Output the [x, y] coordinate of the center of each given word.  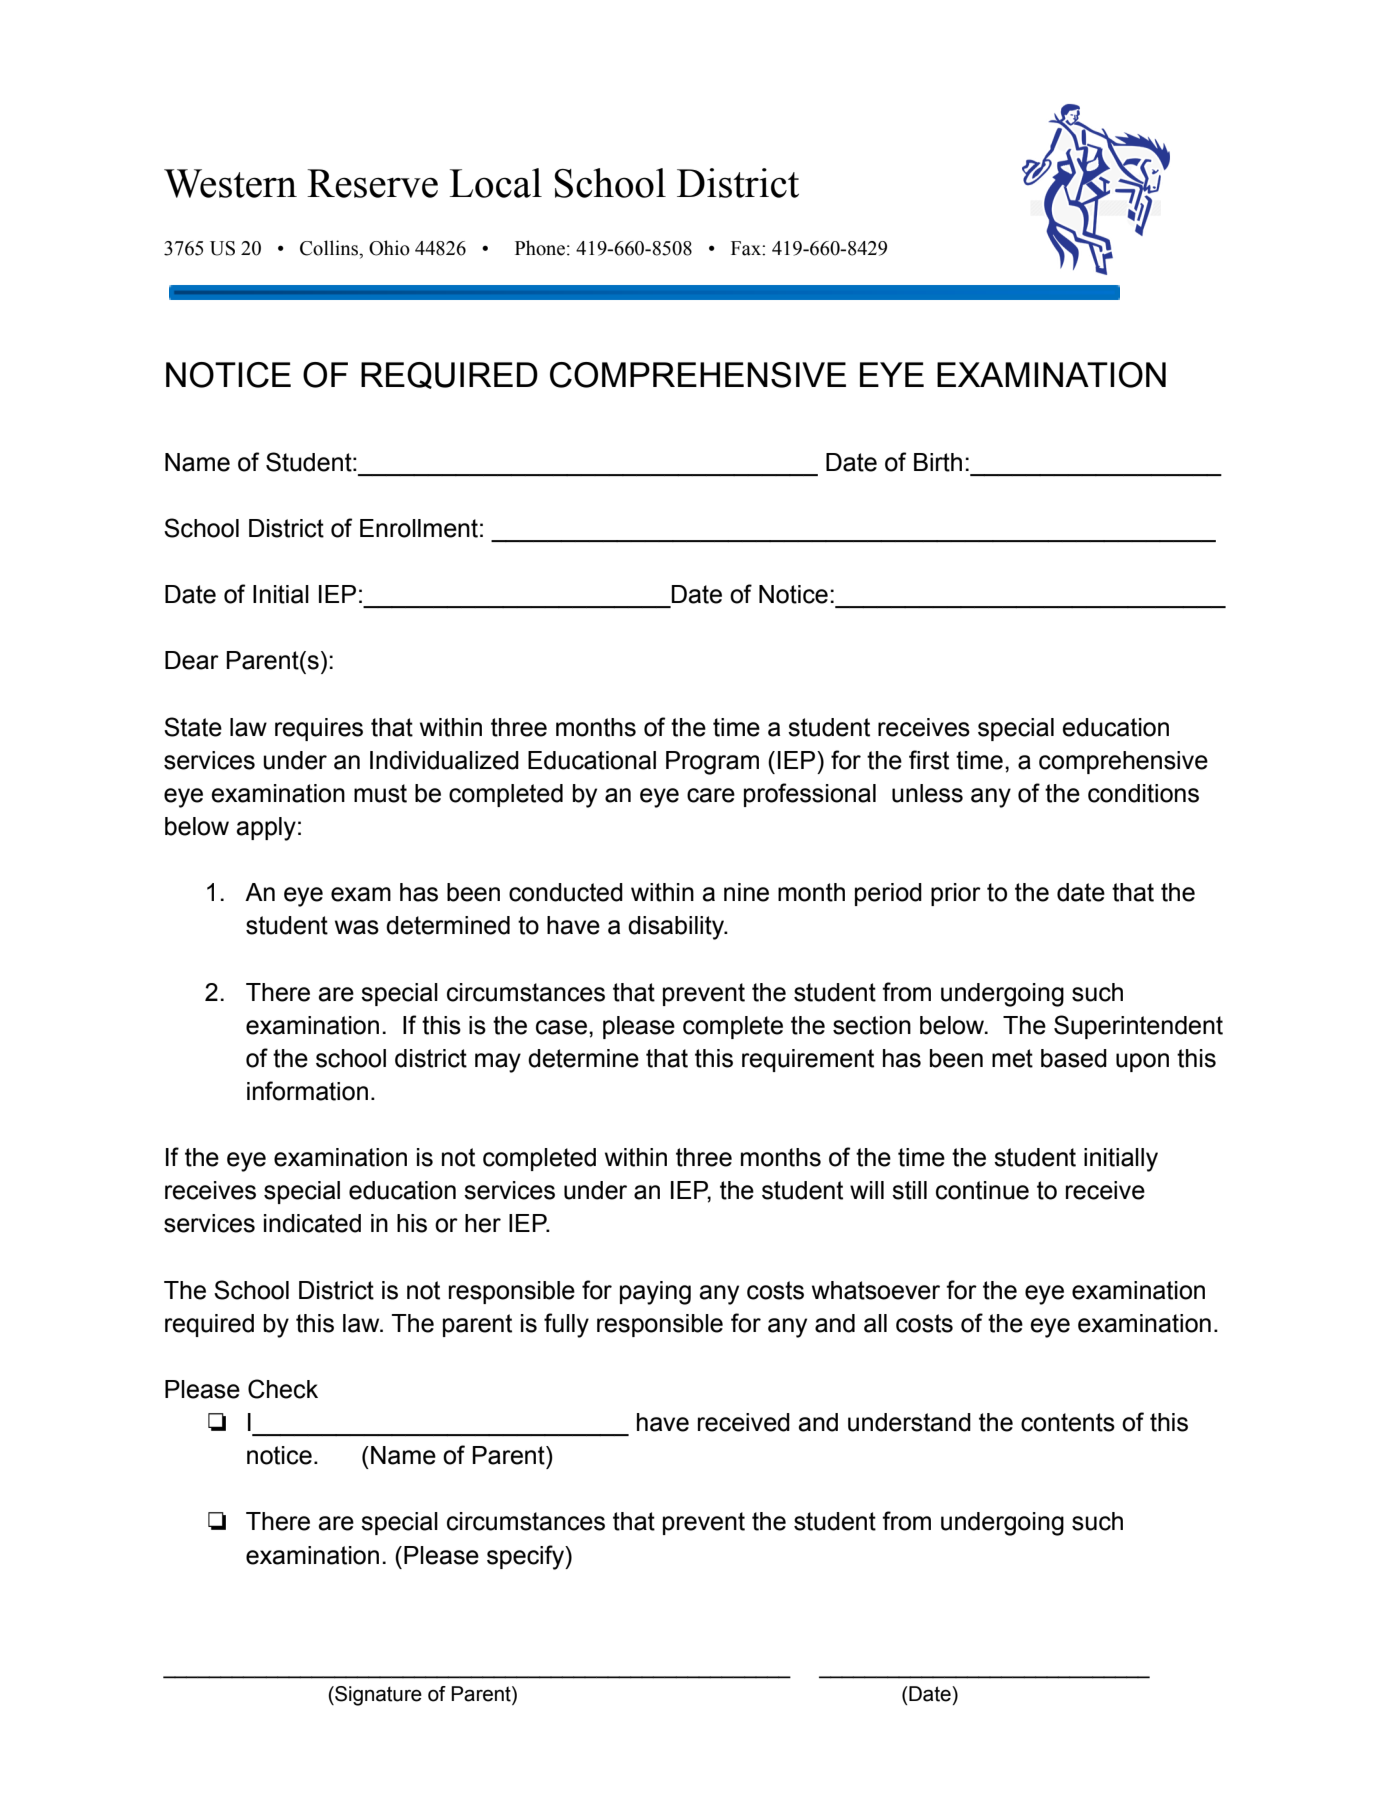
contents [1068, 1422]
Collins [330, 249]
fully [566, 1325]
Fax [747, 248]
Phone [541, 248]
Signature [377, 1696]
